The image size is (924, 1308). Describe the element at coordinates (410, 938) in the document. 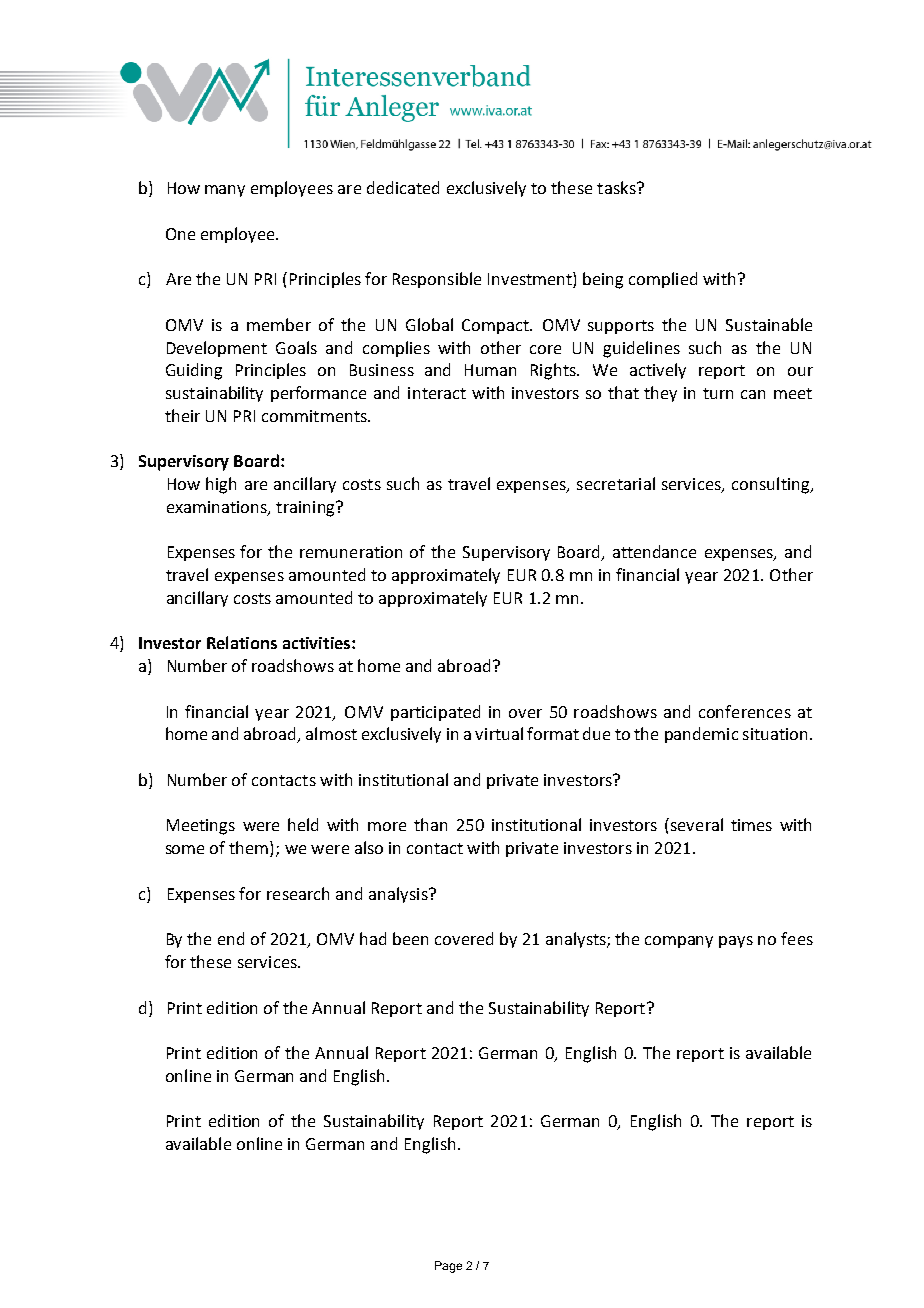

I see `been` at that location.
